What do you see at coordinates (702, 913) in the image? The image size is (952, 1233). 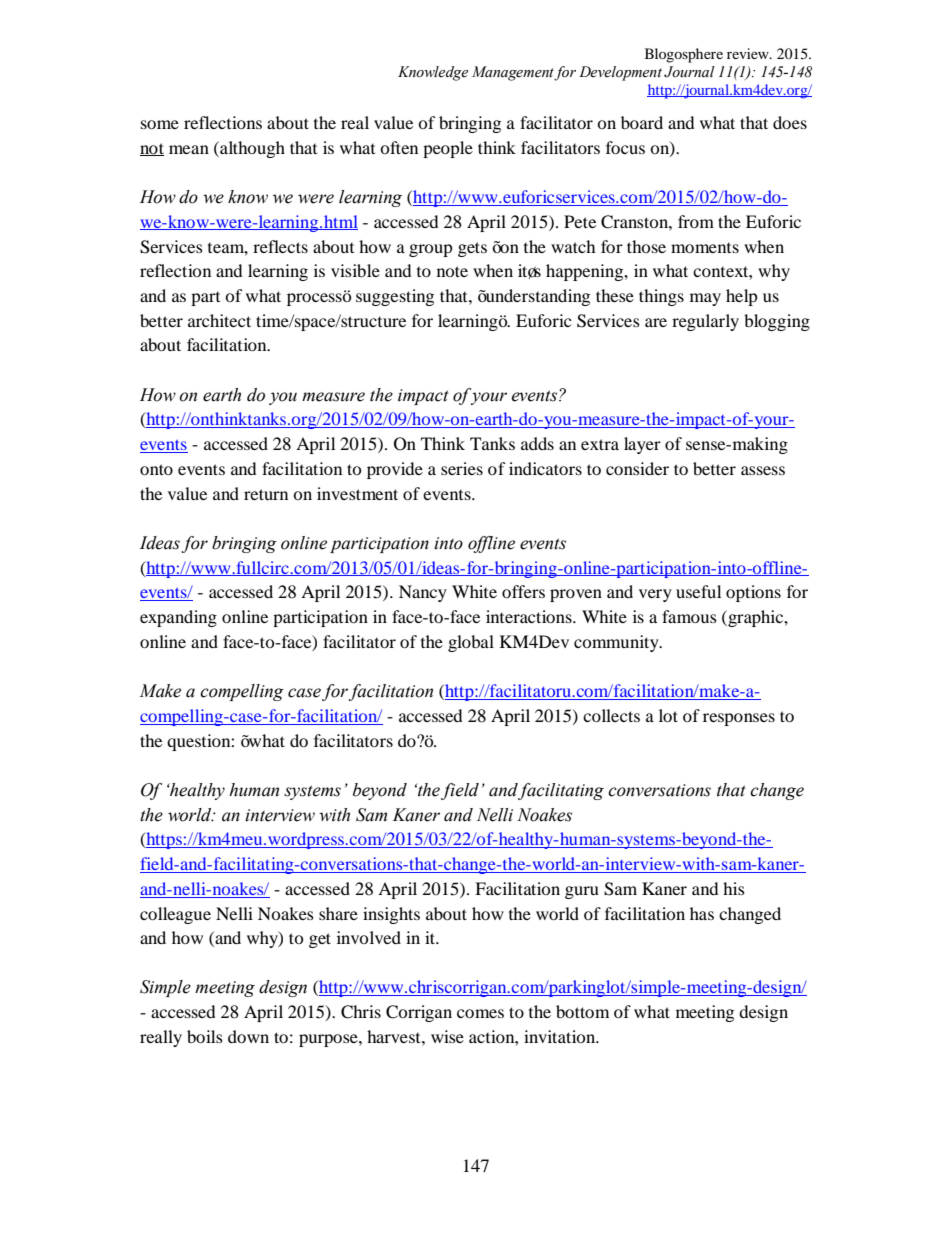 I see `has` at bounding box center [702, 913].
